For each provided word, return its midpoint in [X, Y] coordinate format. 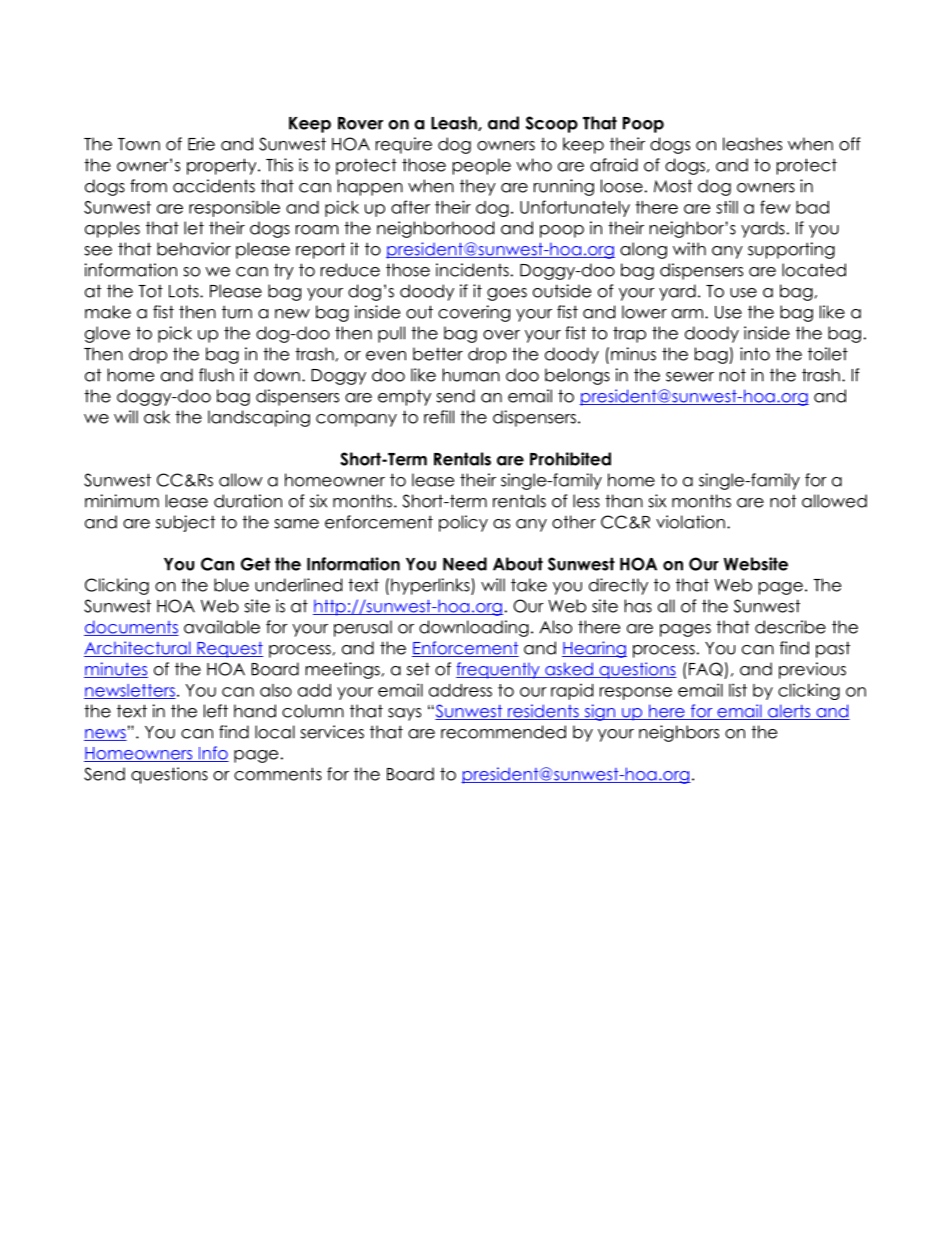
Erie [201, 144]
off [850, 144]
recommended [503, 732]
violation [690, 522]
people [482, 166]
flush [216, 375]
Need [465, 564]
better [438, 354]
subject [185, 523]
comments [278, 774]
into [755, 354]
